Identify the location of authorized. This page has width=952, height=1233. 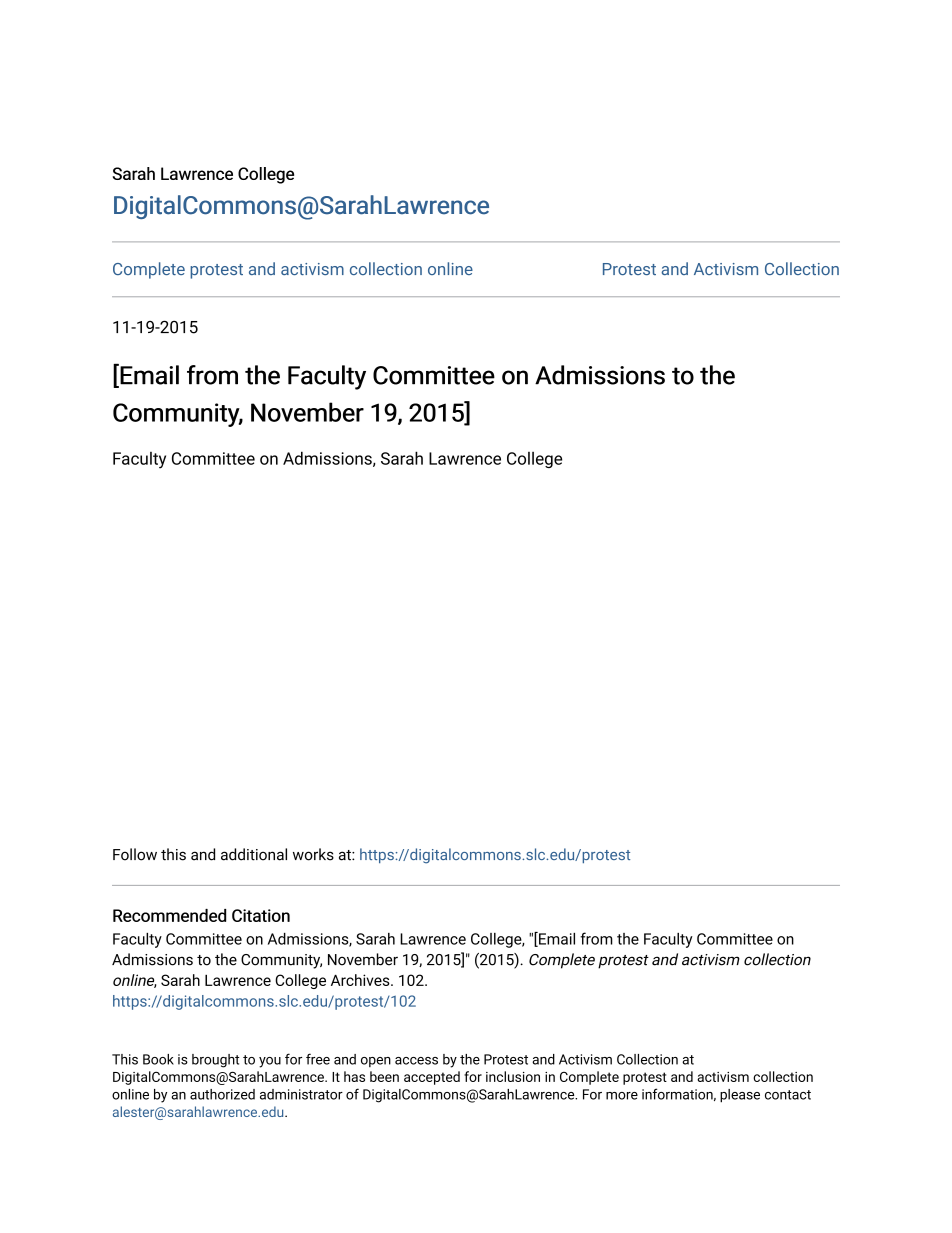
(222, 1094).
